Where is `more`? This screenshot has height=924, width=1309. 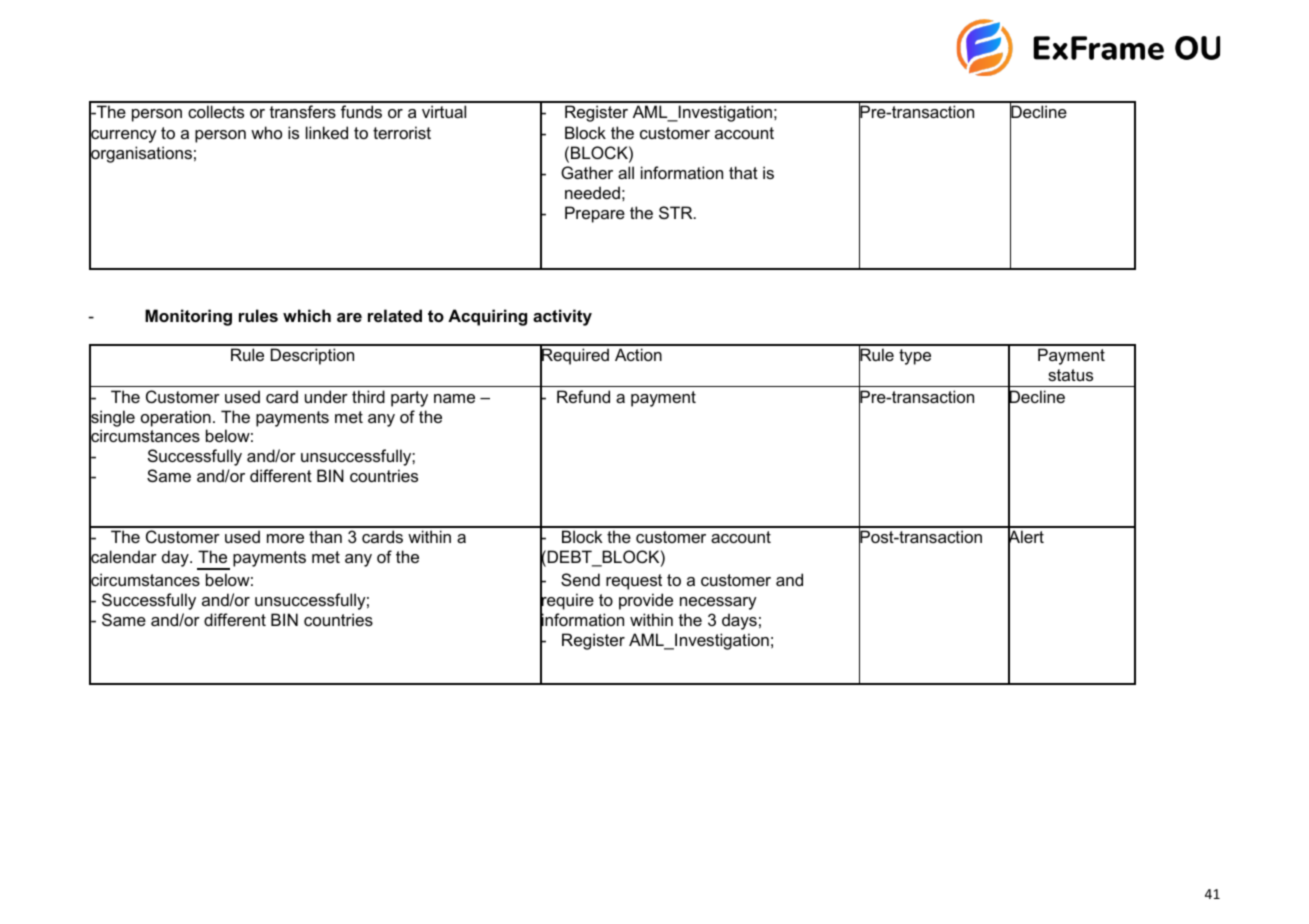
more is located at coordinates (285, 538).
